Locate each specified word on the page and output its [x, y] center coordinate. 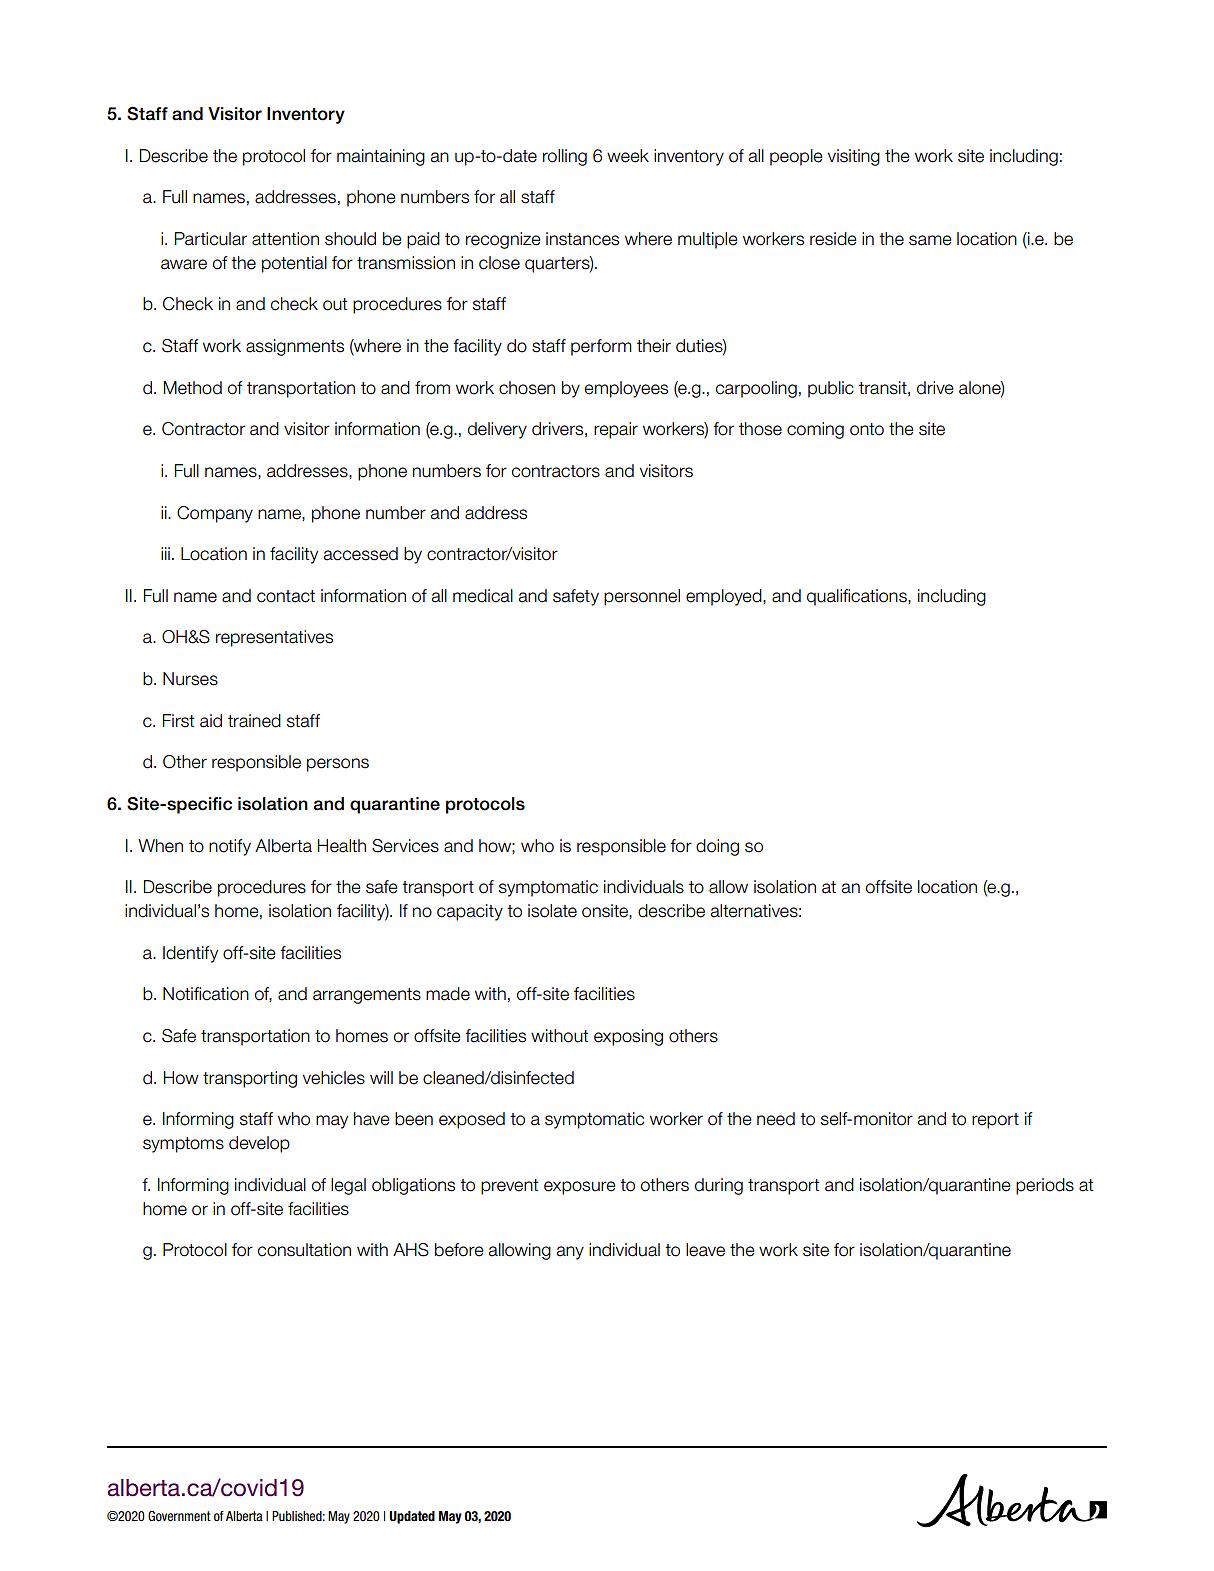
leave [705, 1250]
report [995, 1121]
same [930, 240]
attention [285, 239]
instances [582, 239]
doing [717, 847]
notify [230, 847]
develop [259, 1144]
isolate [552, 911]
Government [179, 1516]
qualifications [858, 597]
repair [616, 430]
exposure [580, 1188]
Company [215, 514]
